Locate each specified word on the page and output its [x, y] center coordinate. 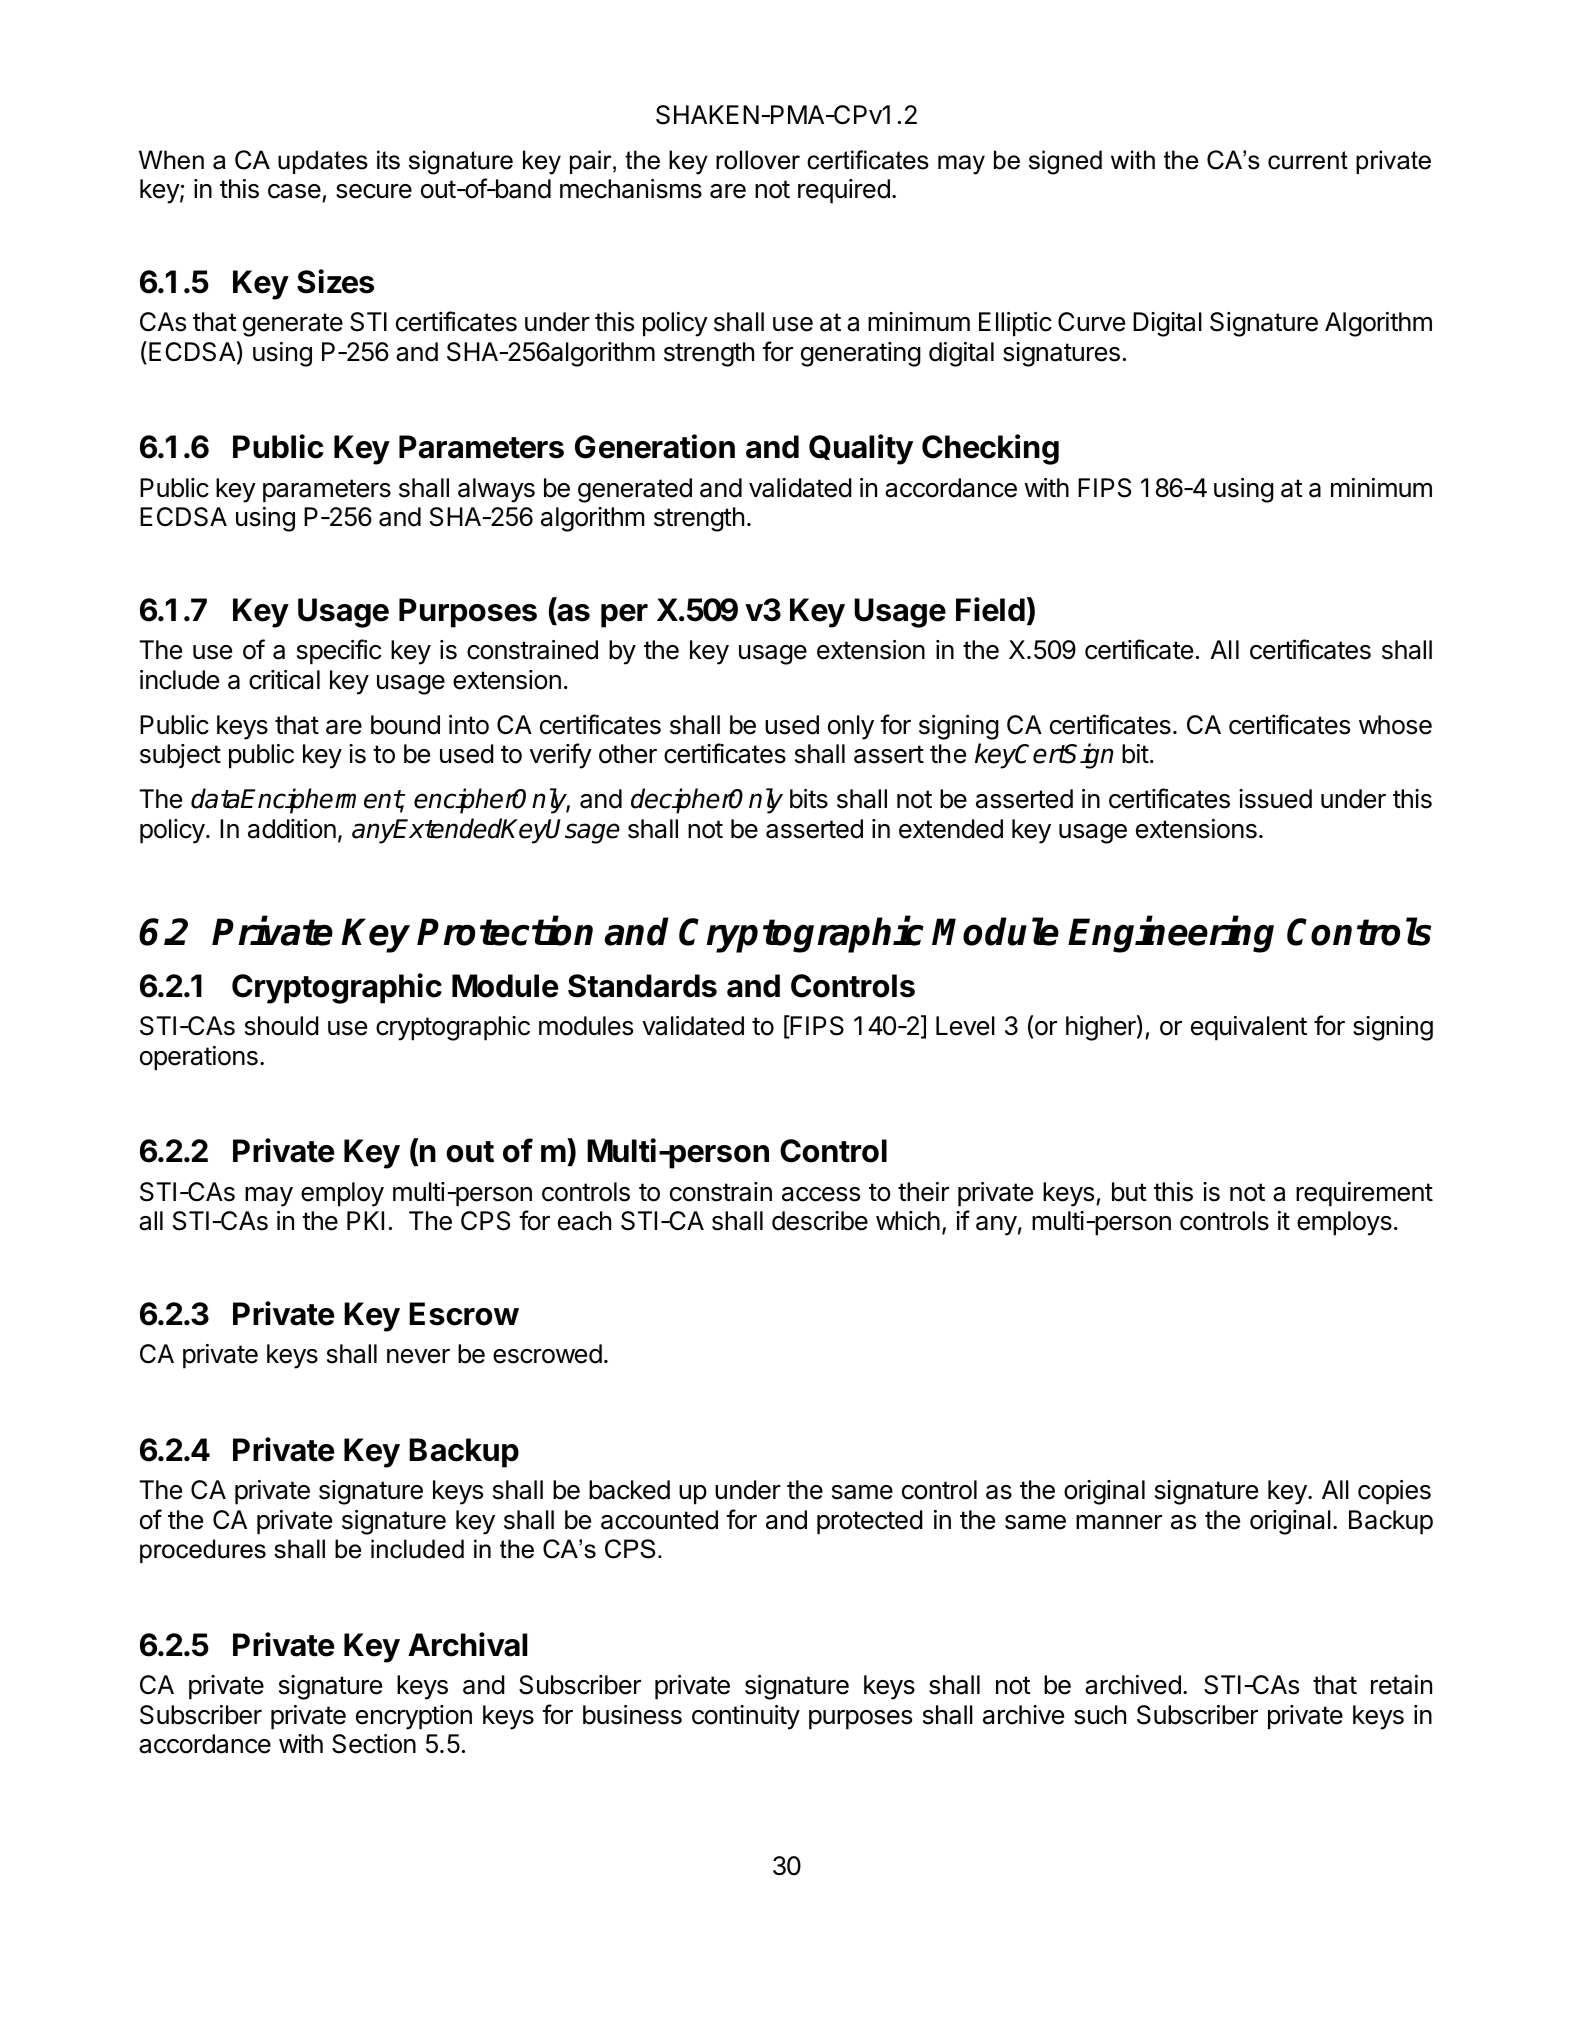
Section [374, 1744]
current [1308, 160]
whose [1395, 725]
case [294, 191]
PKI [365, 1220]
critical [284, 680]
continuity [746, 1717]
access [821, 1194]
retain [1401, 1685]
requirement [1364, 1194]
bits [809, 799]
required [844, 191]
